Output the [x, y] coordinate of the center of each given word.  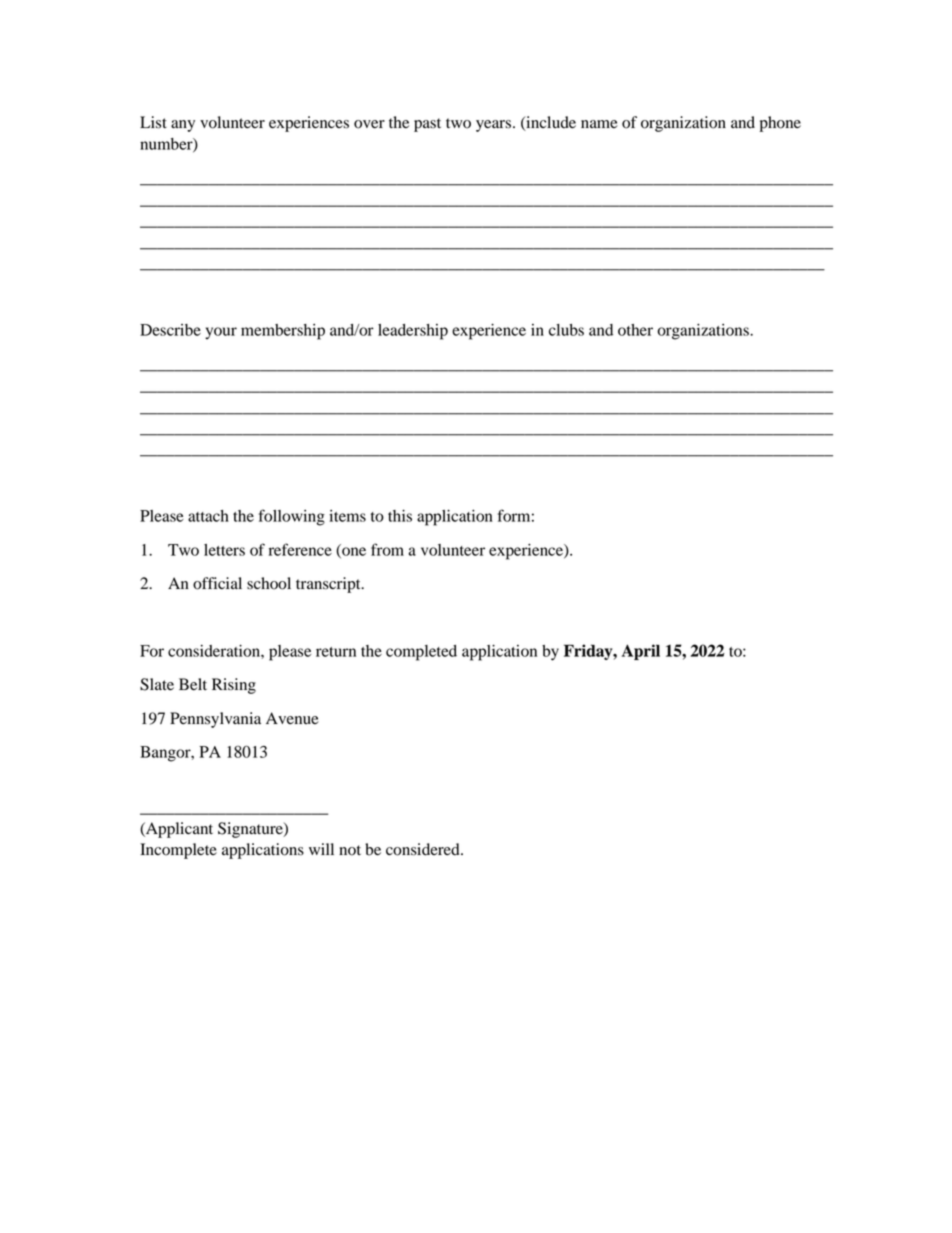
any [183, 126]
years [493, 126]
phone [780, 124]
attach [208, 516]
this [400, 516]
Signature [251, 830]
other [635, 330]
